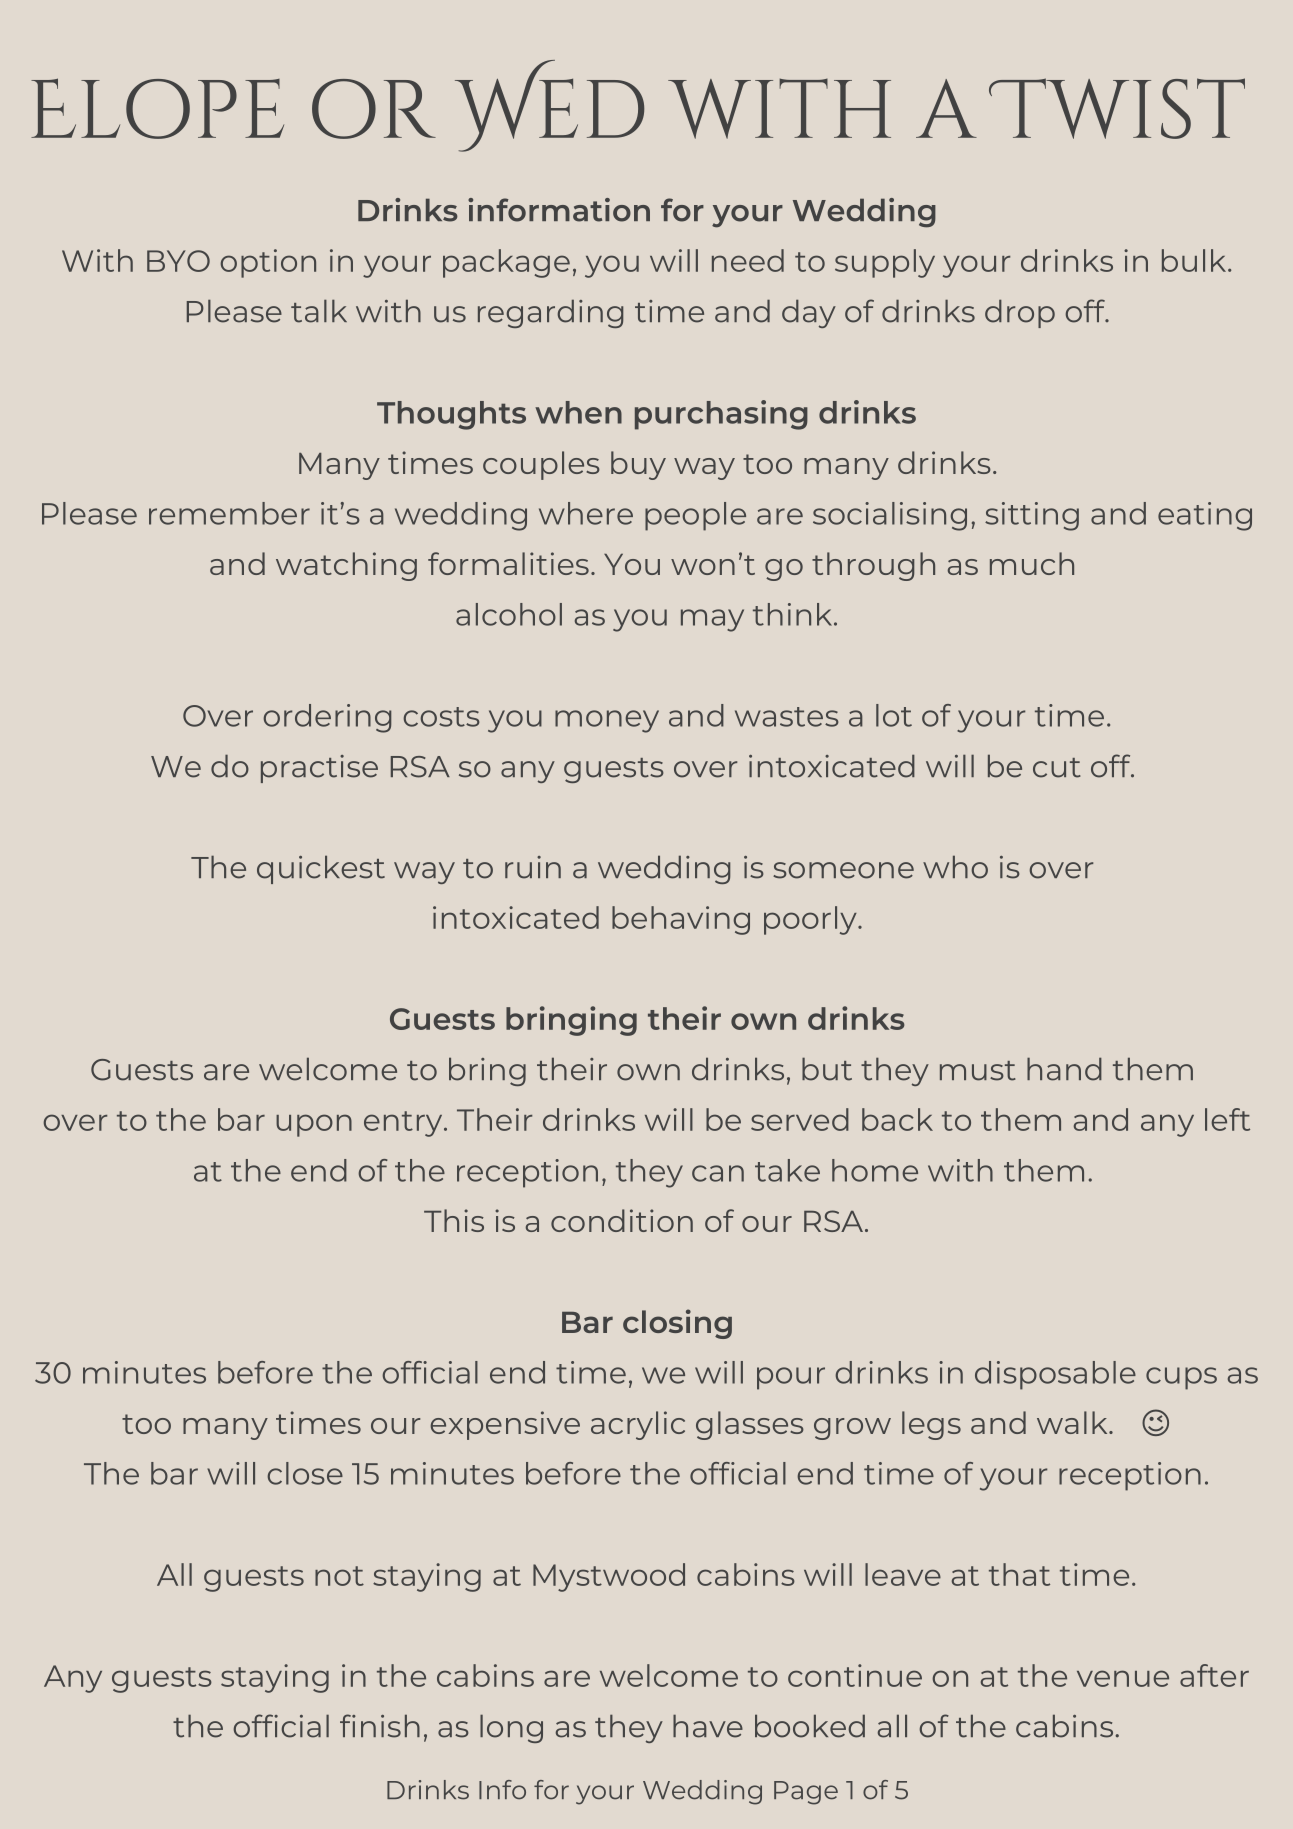 The image size is (1293, 1829). Describe the element at coordinates (380, 1726) in the page. I see `finish` at that location.
